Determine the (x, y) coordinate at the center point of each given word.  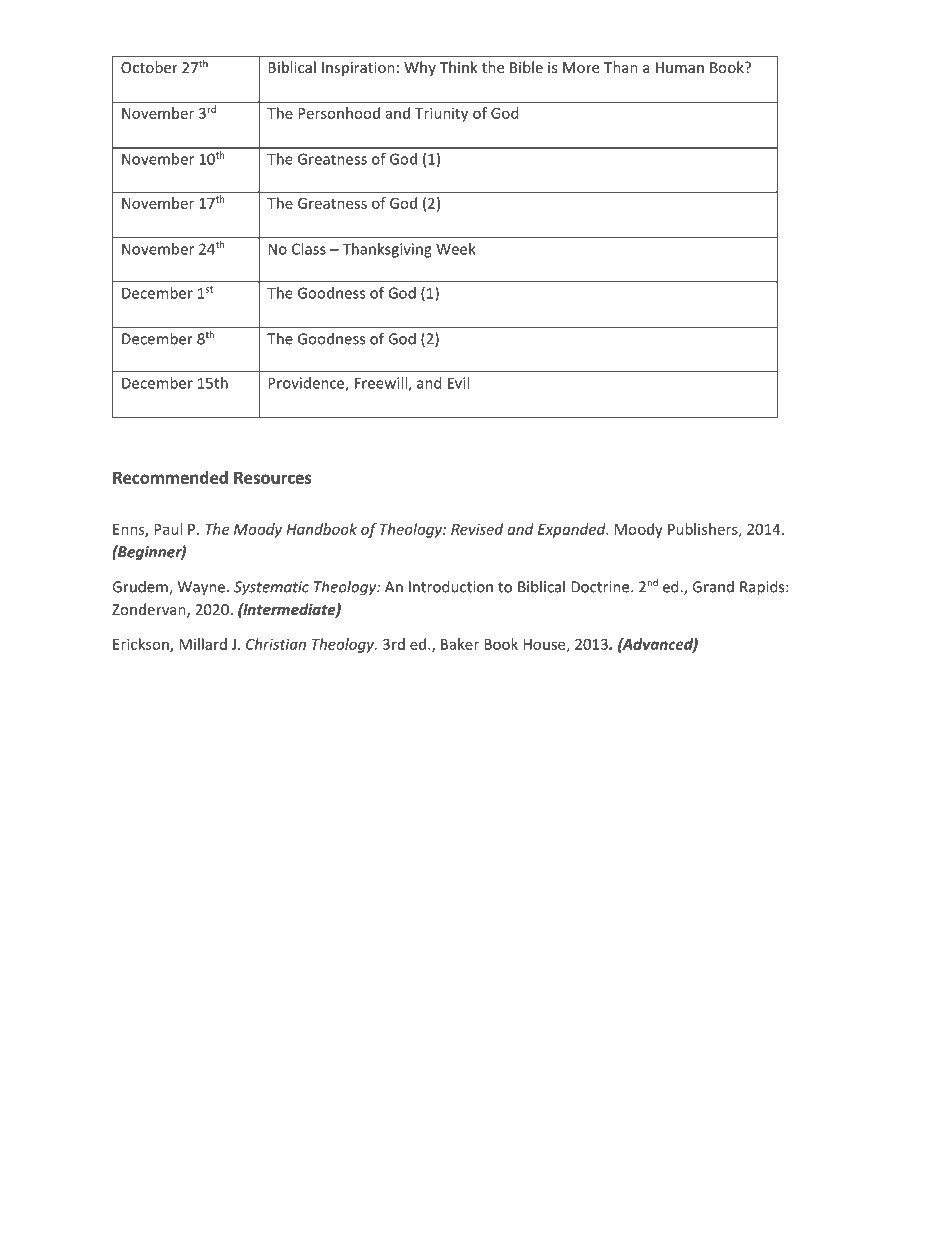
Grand (713, 587)
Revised (477, 529)
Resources (273, 477)
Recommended (170, 477)
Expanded (573, 530)
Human (680, 67)
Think (459, 67)
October (149, 67)
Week (456, 249)
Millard (203, 644)
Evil (458, 383)
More (581, 67)
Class (309, 249)
